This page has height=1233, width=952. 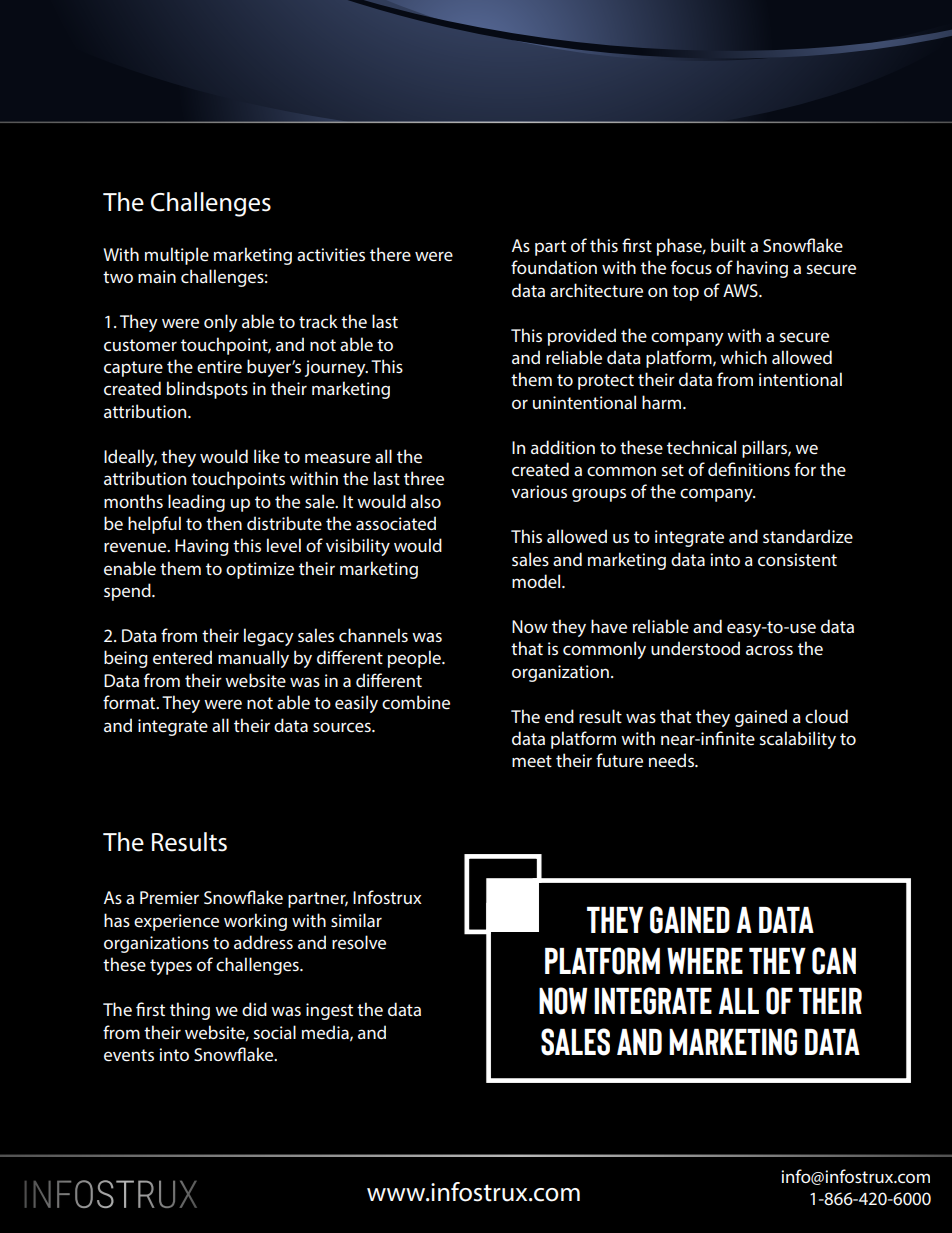 I want to click on model, so click(x=537, y=581).
